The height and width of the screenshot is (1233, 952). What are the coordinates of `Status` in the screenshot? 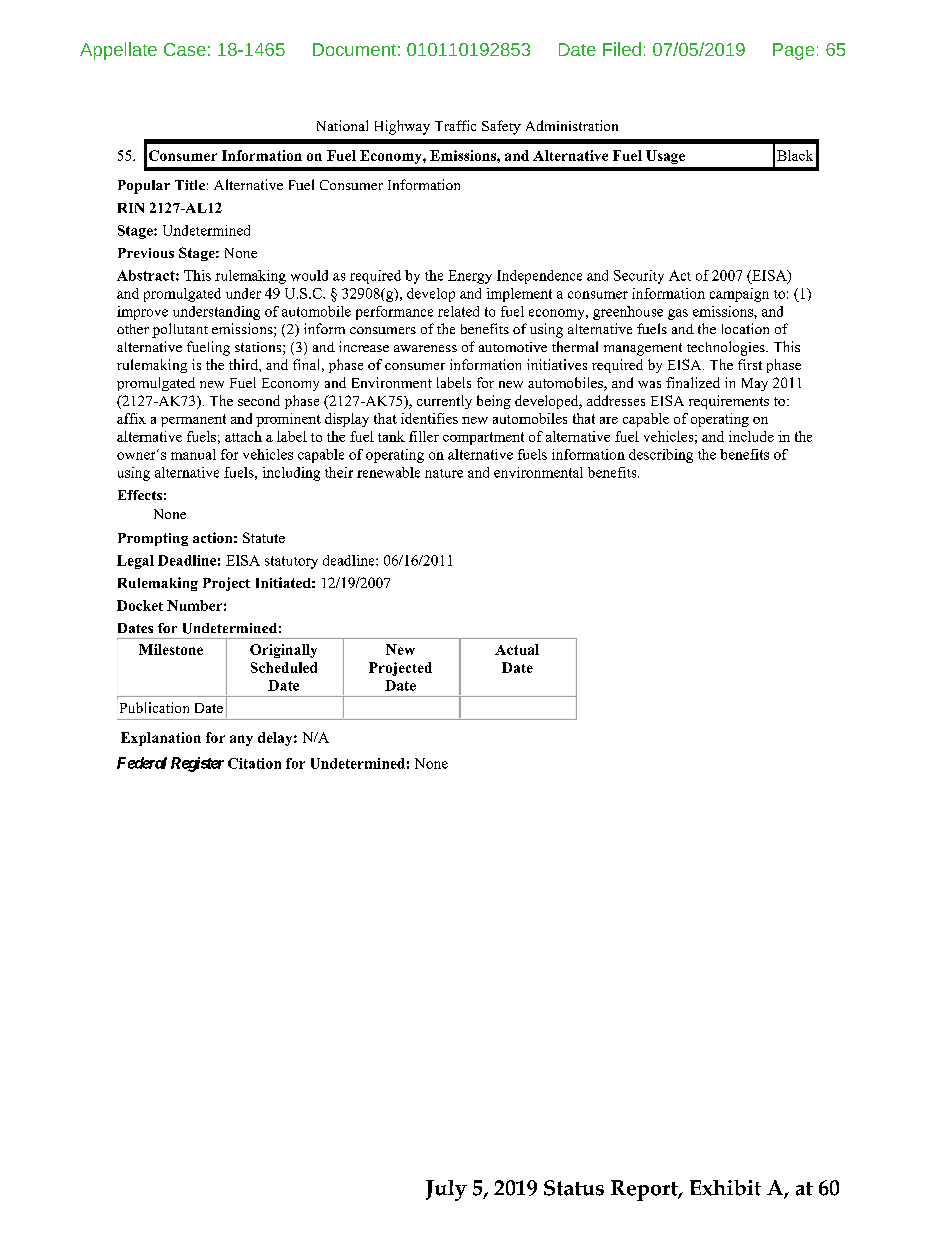 It's located at (574, 1188).
